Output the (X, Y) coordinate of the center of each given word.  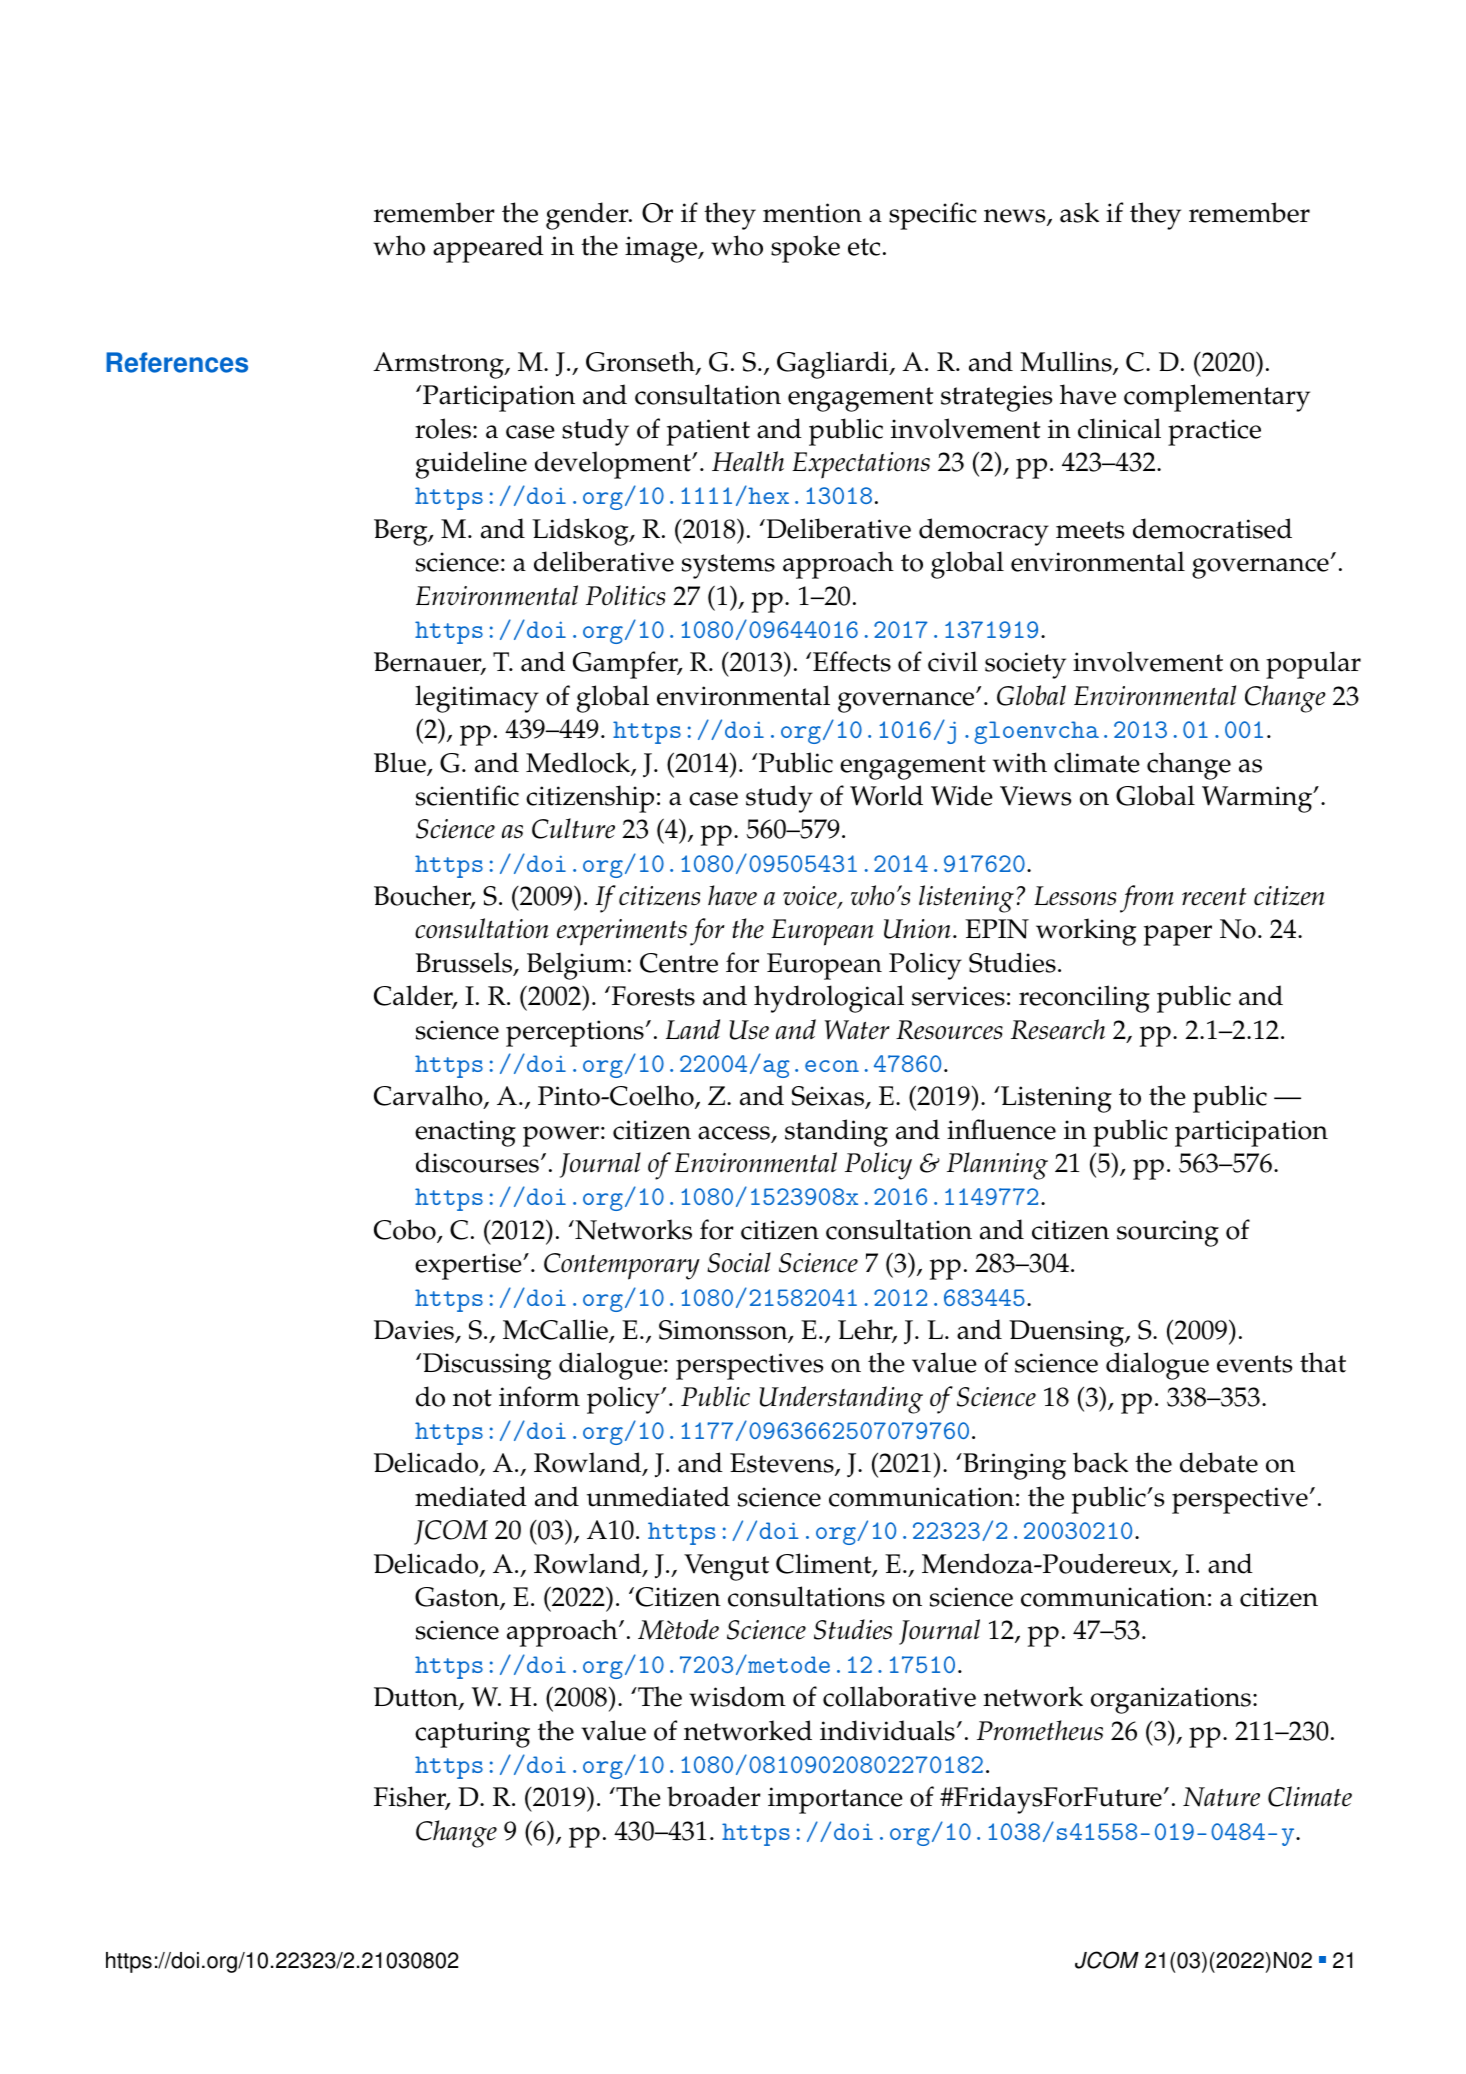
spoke (805, 249)
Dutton (417, 1698)
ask (1079, 212)
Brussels (465, 963)
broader (714, 1796)
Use (749, 1030)
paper (1178, 935)
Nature (1221, 1797)
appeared (488, 249)
